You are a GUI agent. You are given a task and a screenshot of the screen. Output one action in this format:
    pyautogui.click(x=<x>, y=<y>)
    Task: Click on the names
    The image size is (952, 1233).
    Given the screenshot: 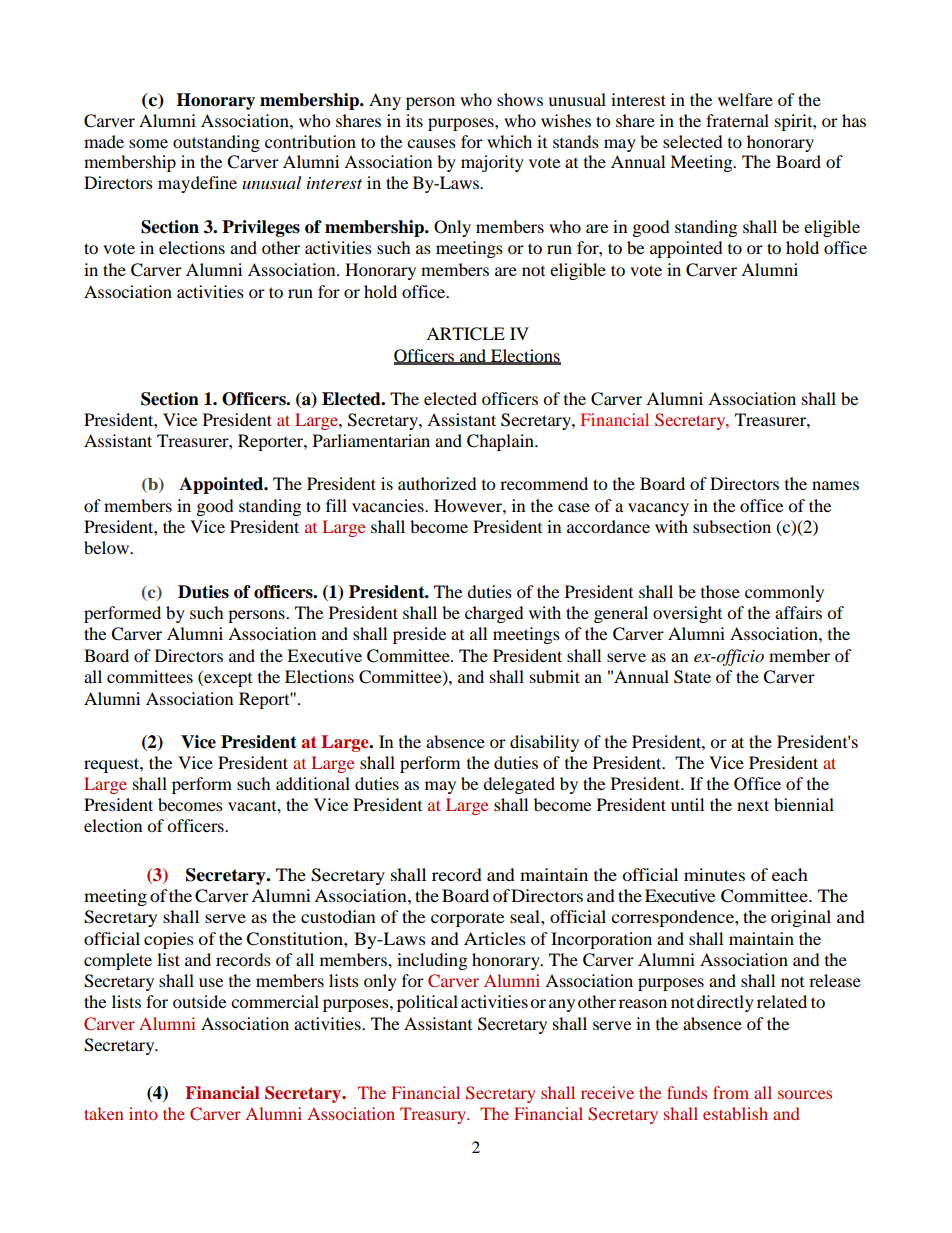 What is the action you would take?
    pyautogui.click(x=835, y=485)
